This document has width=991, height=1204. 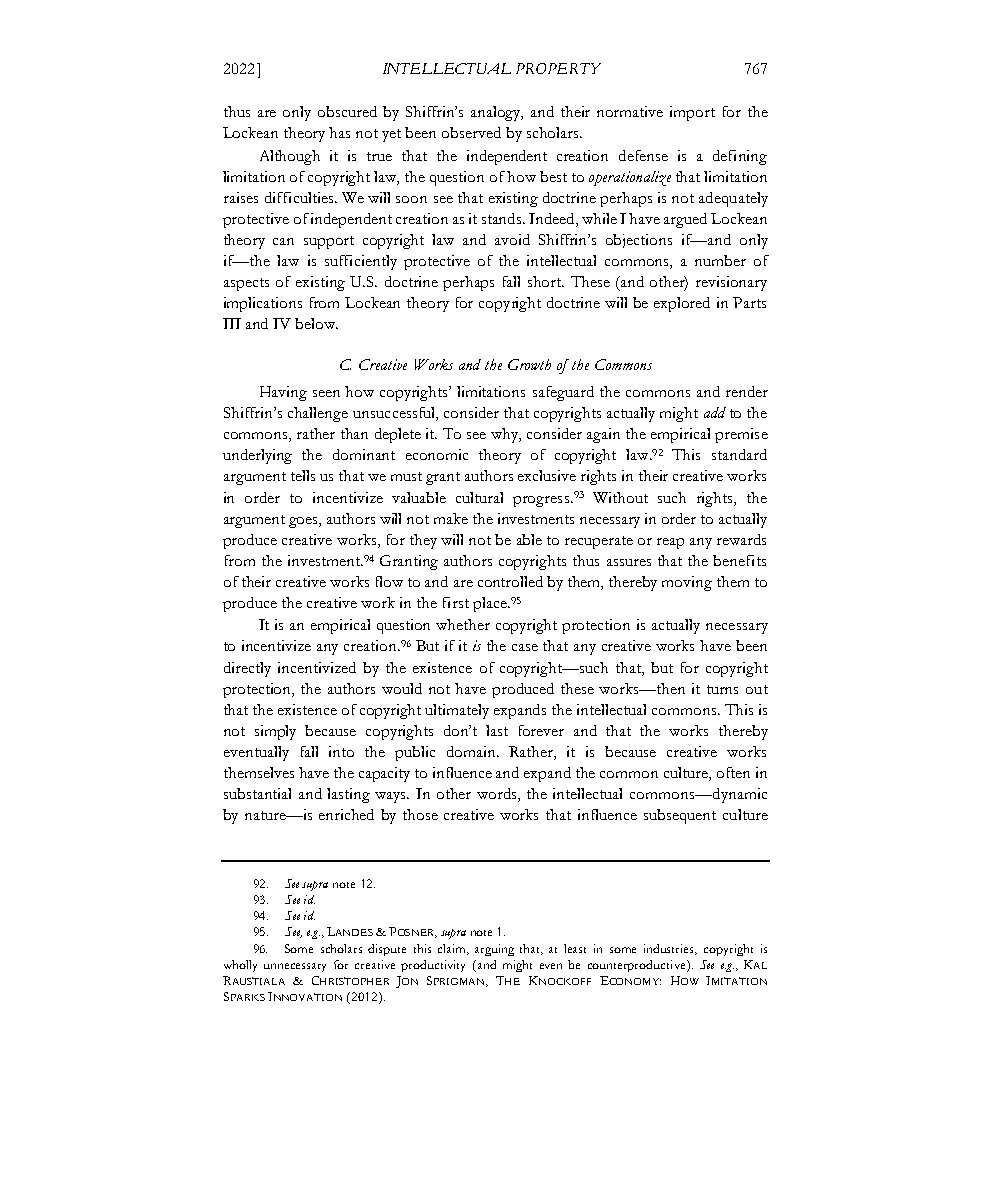 What do you see at coordinates (575, 948) in the document?
I see `least` at bounding box center [575, 948].
